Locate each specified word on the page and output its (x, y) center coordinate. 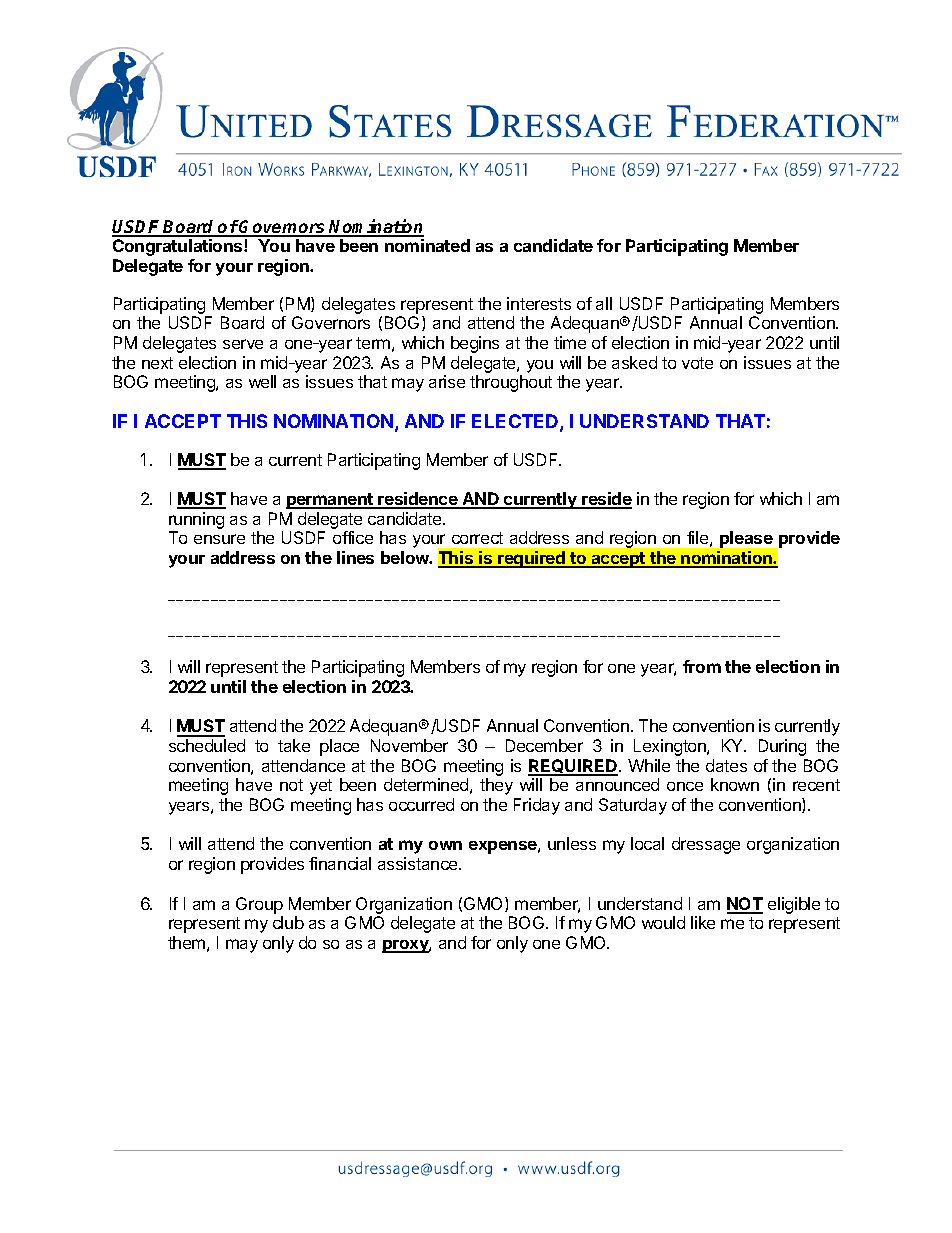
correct (477, 538)
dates (726, 765)
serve (243, 344)
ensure (219, 539)
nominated (427, 245)
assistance (419, 863)
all (604, 303)
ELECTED (516, 422)
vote (697, 363)
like (703, 922)
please (746, 539)
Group (259, 905)
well (262, 381)
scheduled (207, 745)
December (544, 745)
